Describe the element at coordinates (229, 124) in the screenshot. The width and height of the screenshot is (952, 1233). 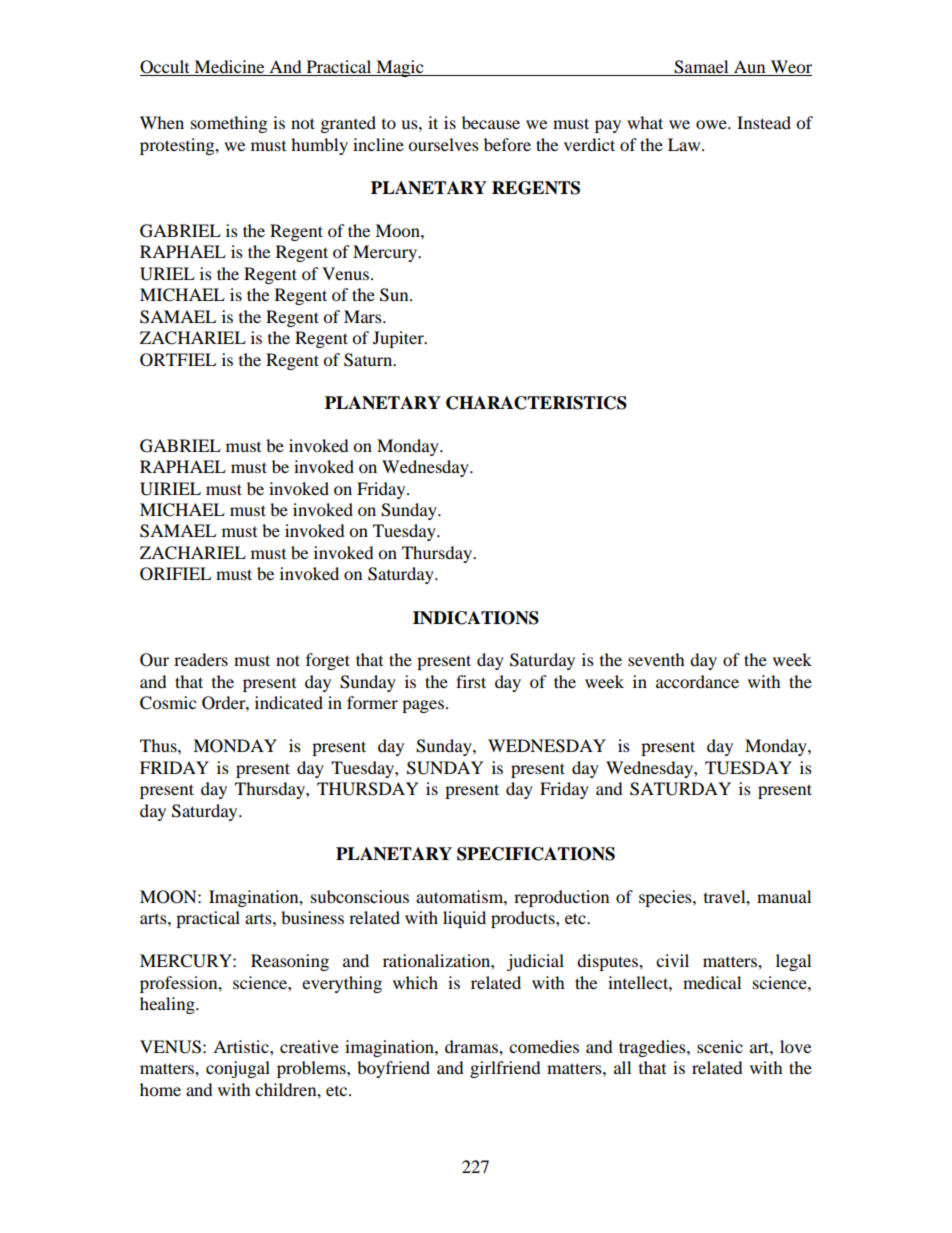
I see `something` at that location.
